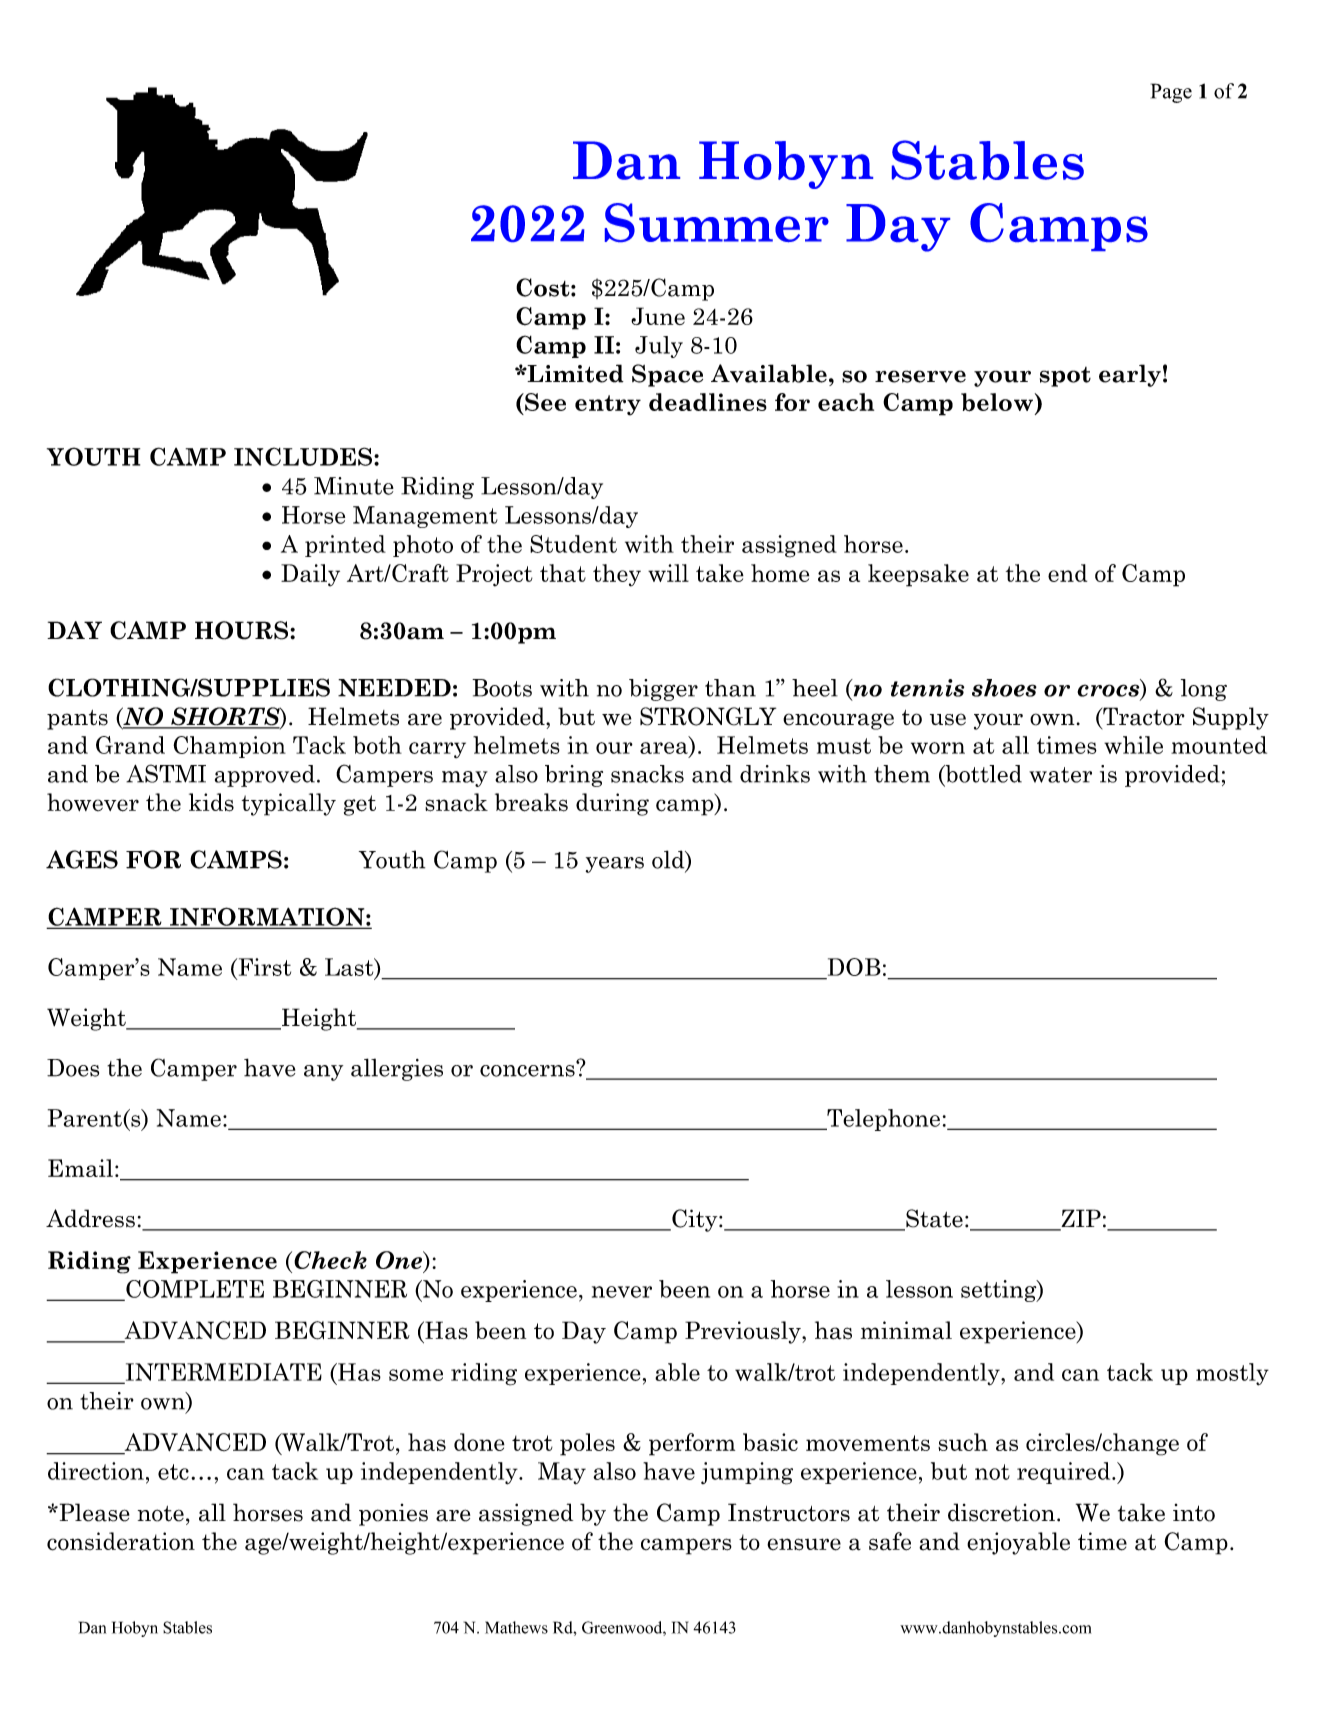  Describe the element at coordinates (668, 573) in the screenshot. I see `will` at that location.
